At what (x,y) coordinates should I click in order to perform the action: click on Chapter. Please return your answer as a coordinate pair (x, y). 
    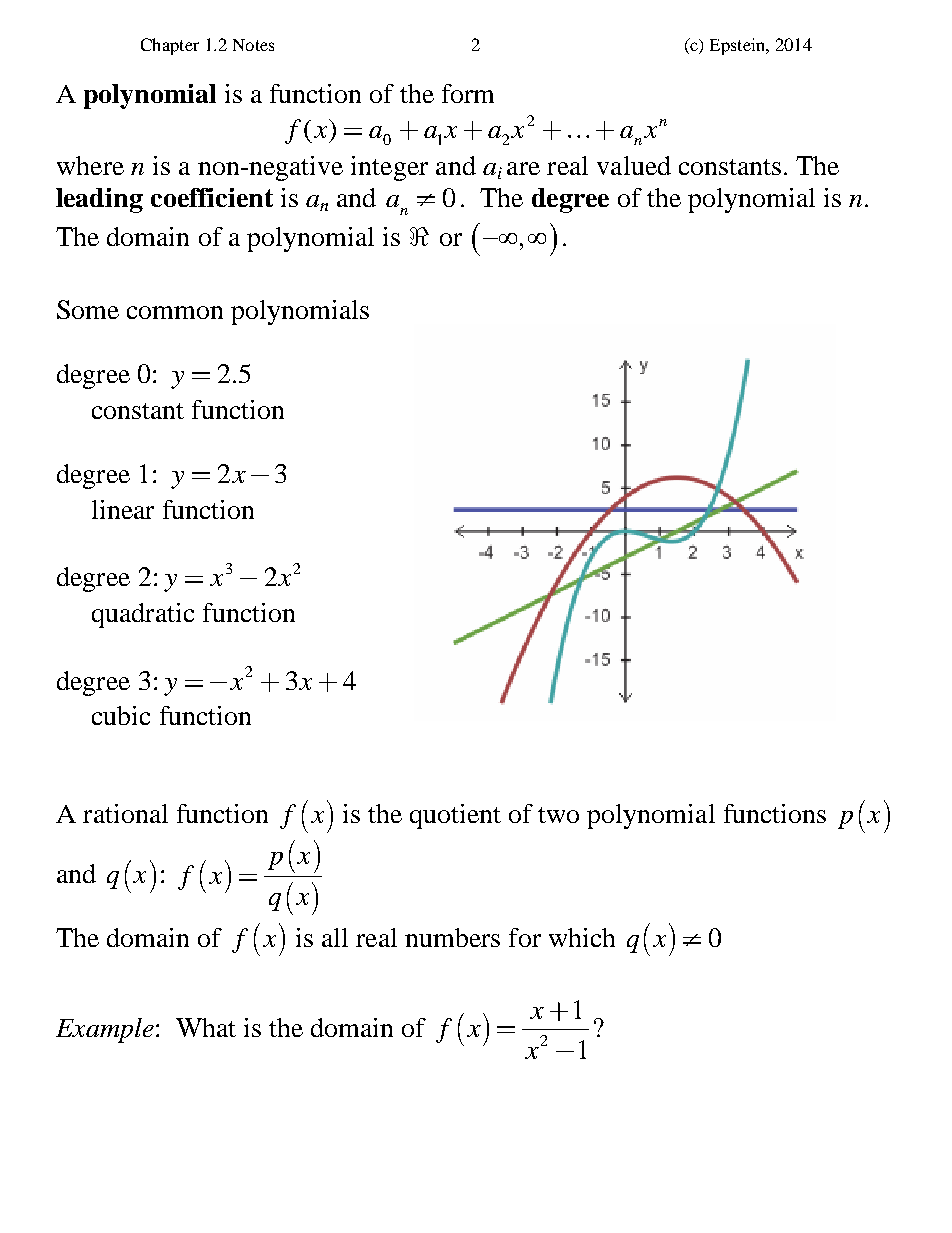
    Looking at the image, I should click on (170, 46).
